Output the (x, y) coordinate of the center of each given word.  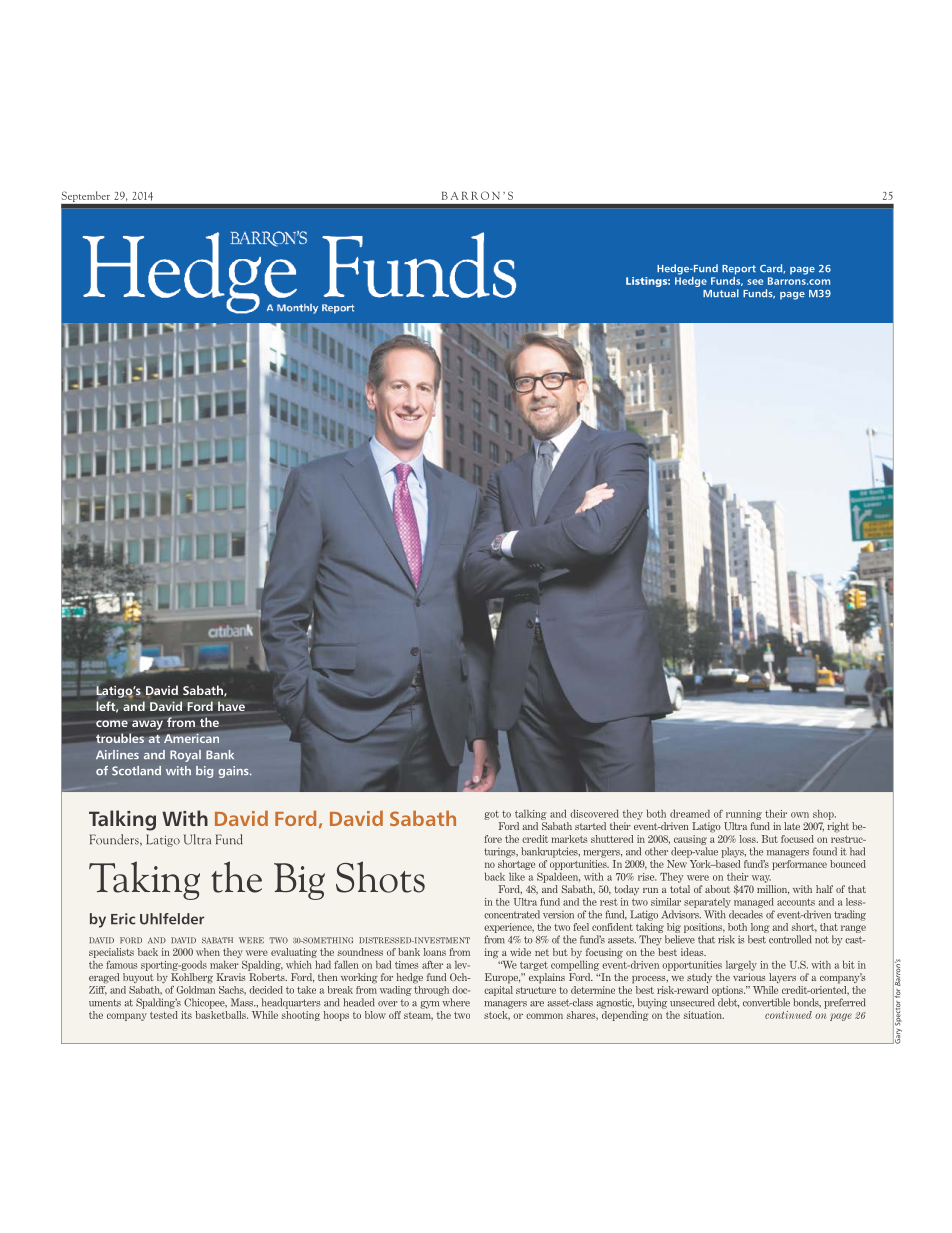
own (800, 815)
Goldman (196, 988)
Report (739, 270)
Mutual (721, 293)
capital (498, 989)
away (147, 725)
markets (569, 839)
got (491, 815)
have (231, 706)
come (112, 723)
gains (234, 772)
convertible (766, 1002)
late (792, 826)
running (744, 815)
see (755, 282)
